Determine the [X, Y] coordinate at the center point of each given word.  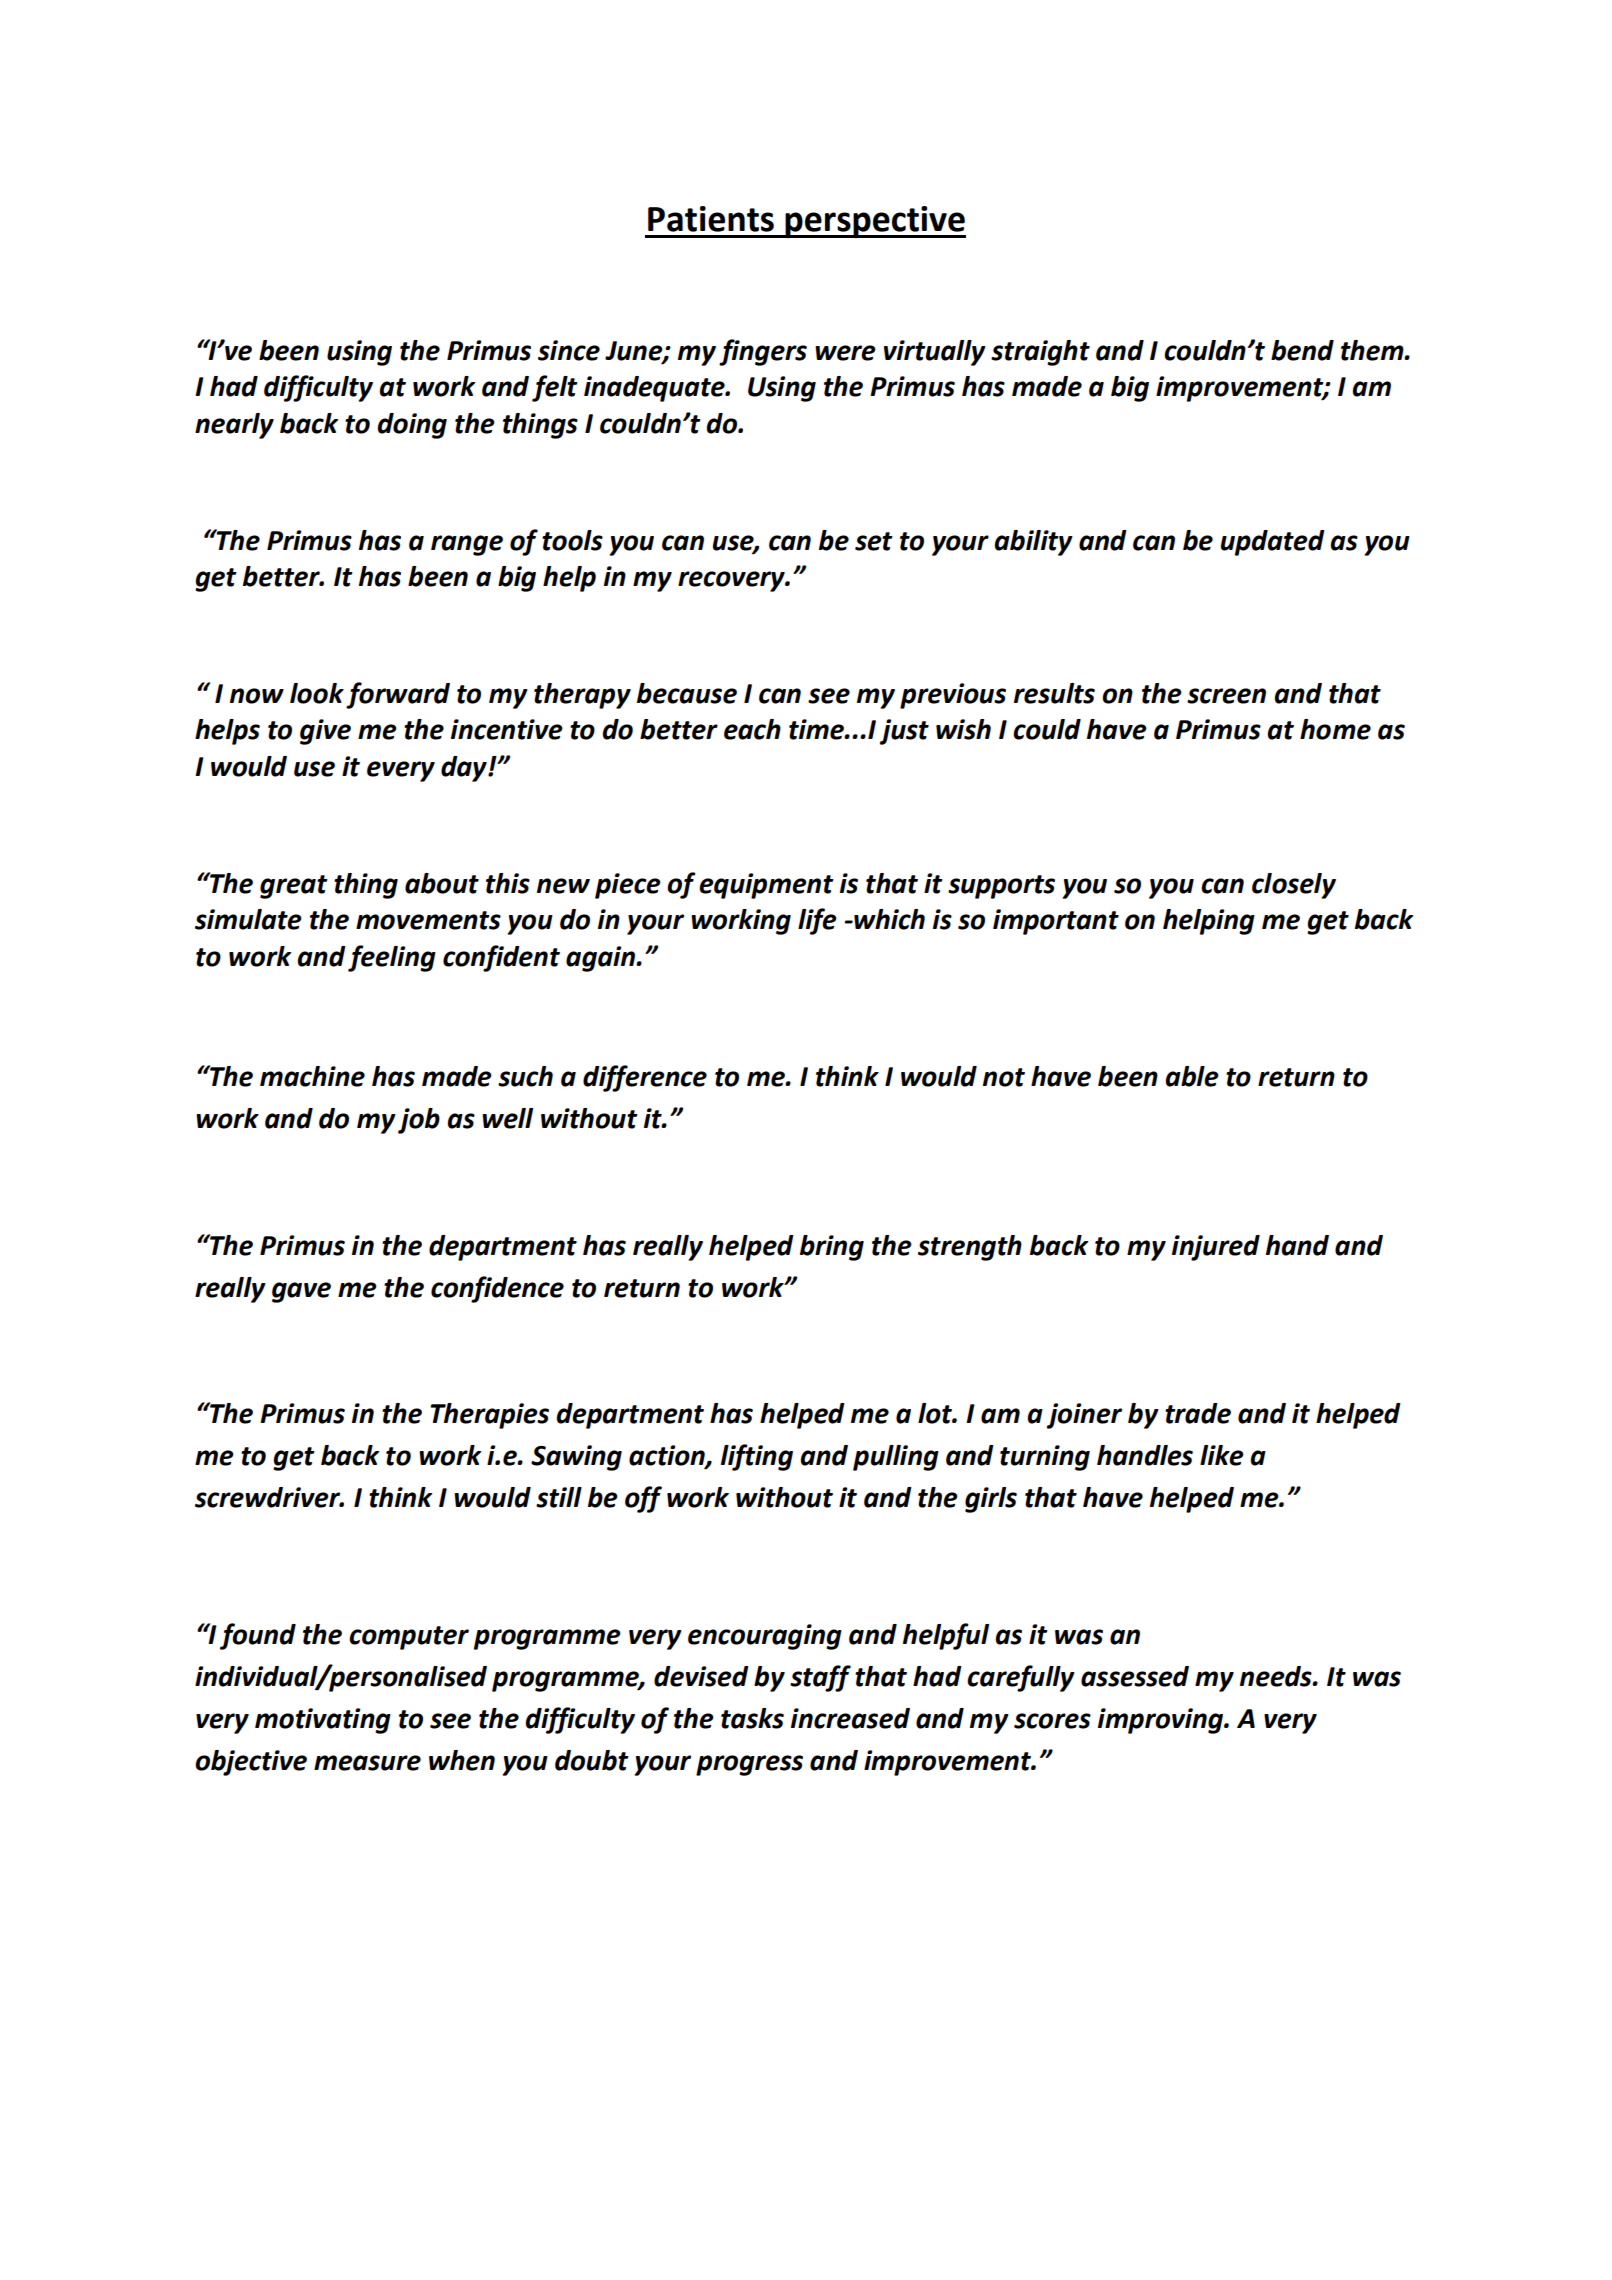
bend [1302, 350]
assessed [1135, 1676]
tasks [752, 1718]
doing [412, 426]
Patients [711, 219]
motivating [323, 1721]
